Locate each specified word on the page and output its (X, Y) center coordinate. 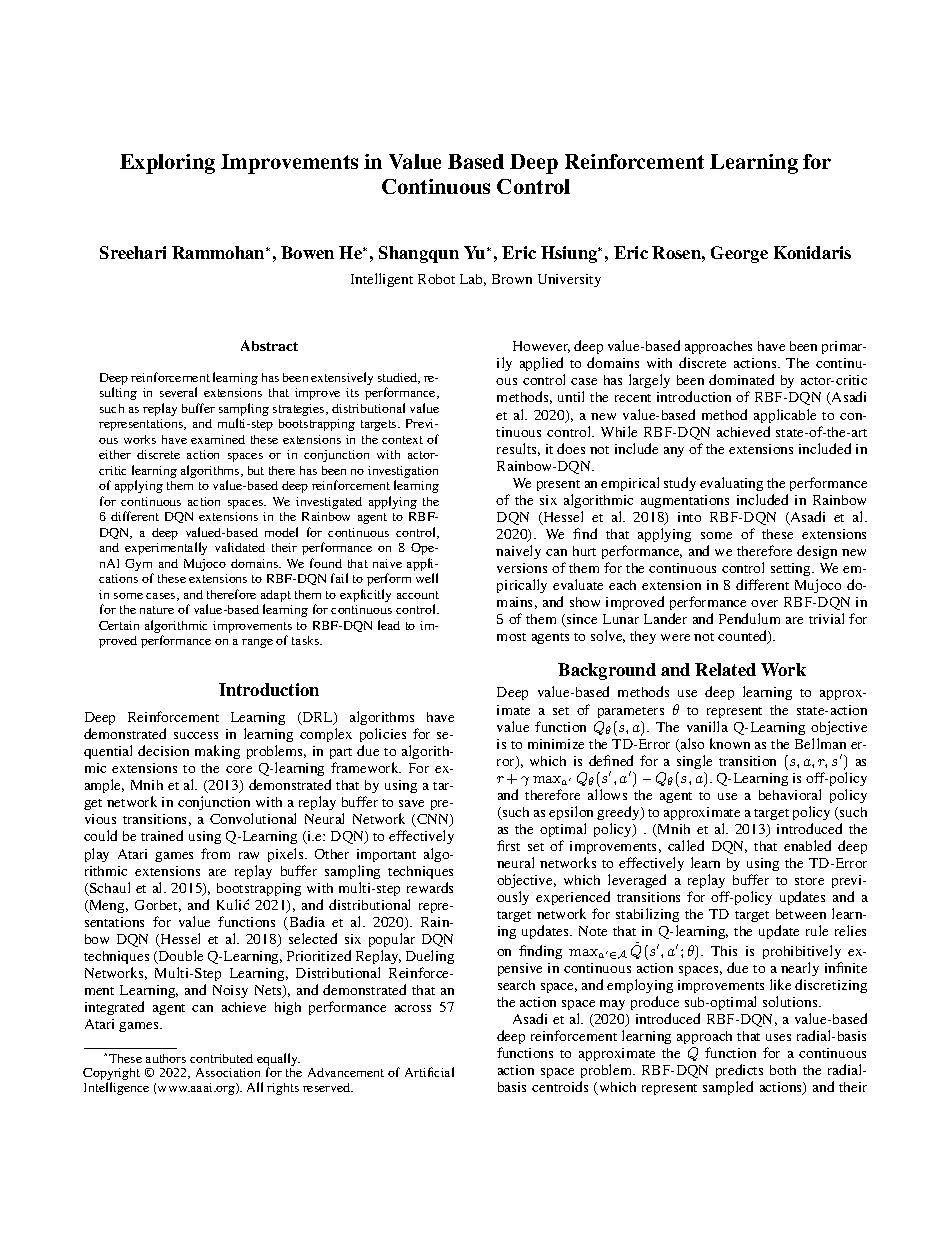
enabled (807, 845)
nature (157, 610)
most (511, 637)
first (508, 845)
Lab (473, 280)
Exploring (167, 164)
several (178, 392)
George (739, 254)
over (764, 603)
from (215, 853)
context (402, 440)
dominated (741, 379)
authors (166, 1058)
